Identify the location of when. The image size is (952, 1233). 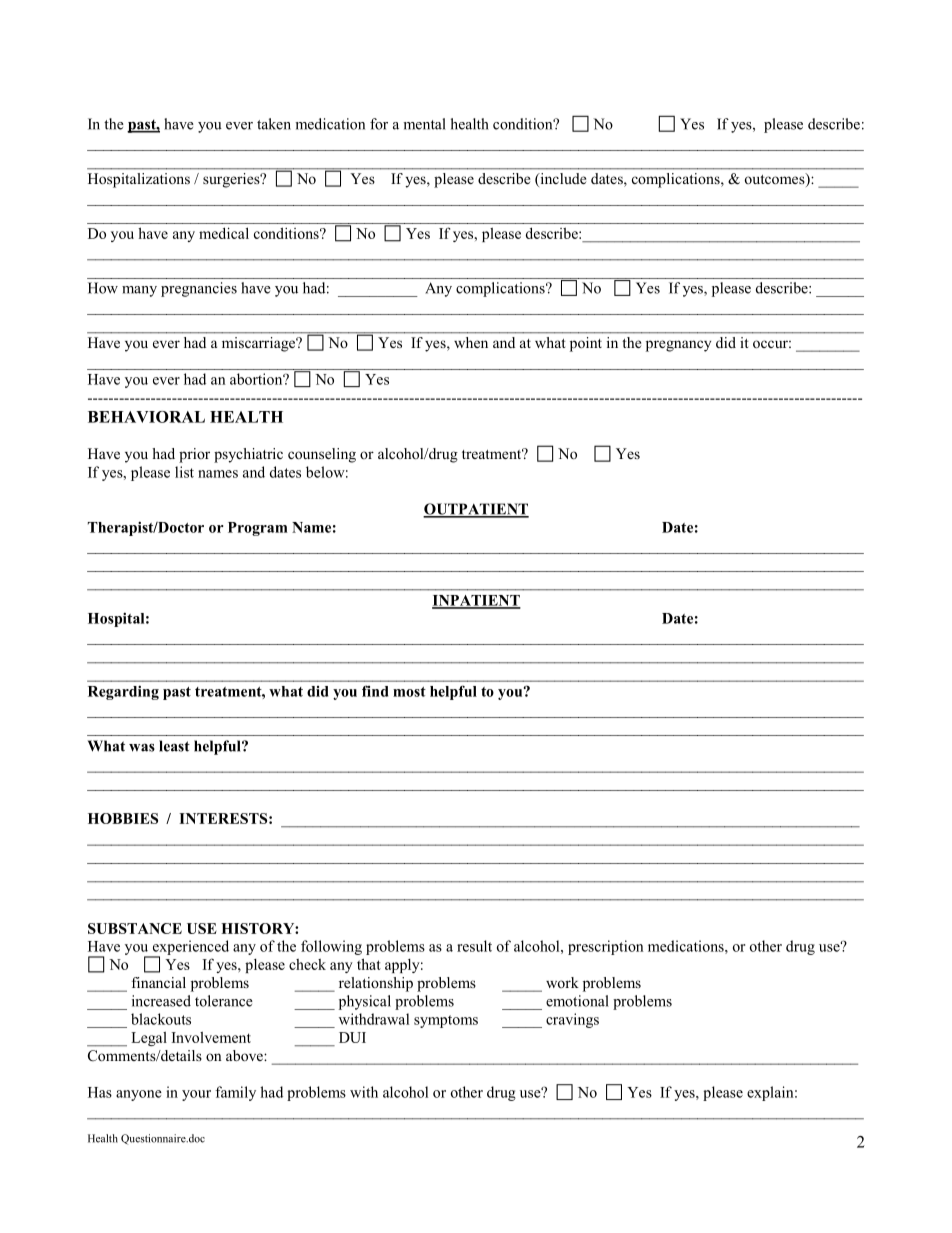
(471, 342).
